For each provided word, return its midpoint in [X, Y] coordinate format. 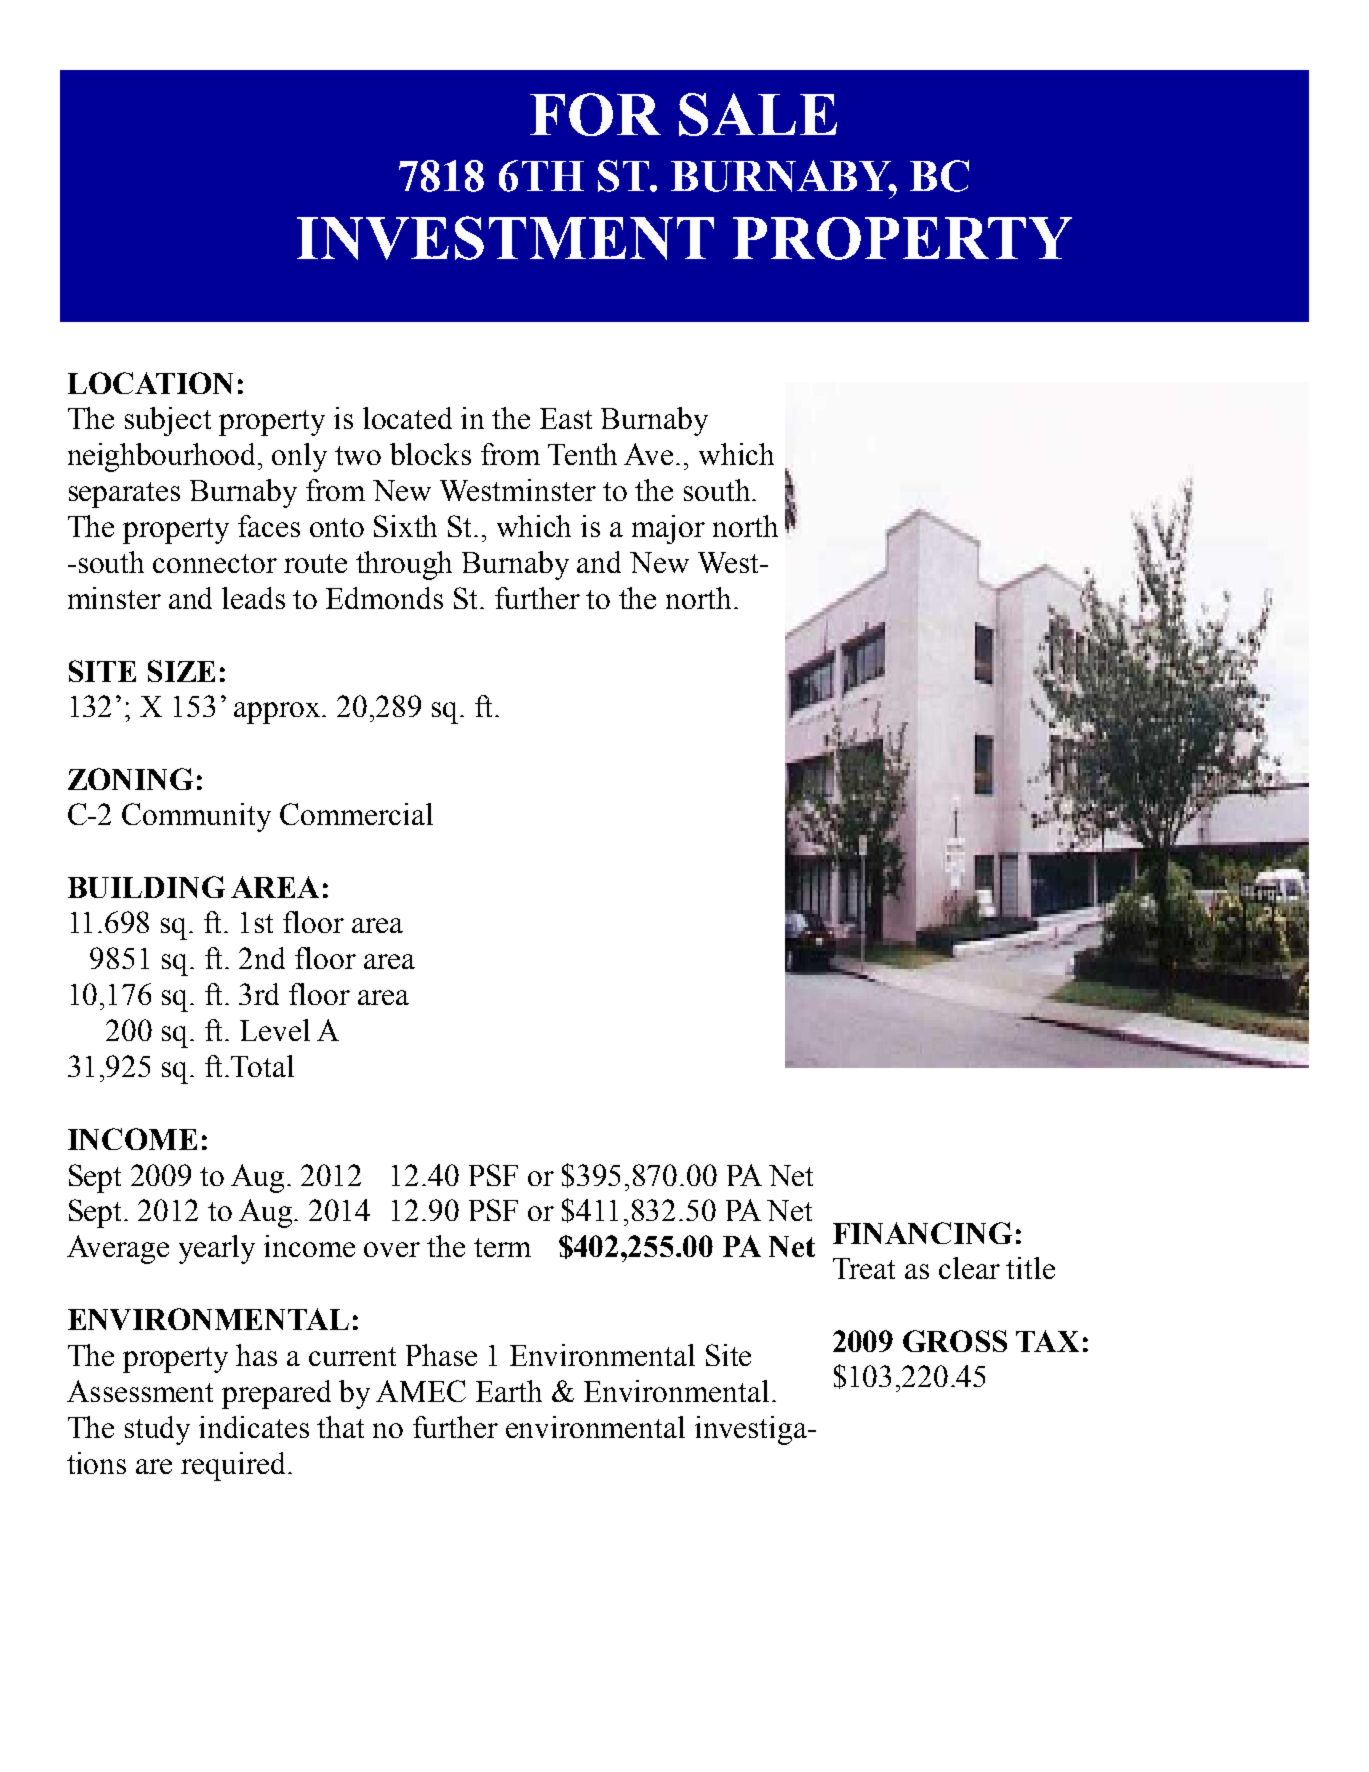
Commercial [356, 814]
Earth [509, 1391]
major [668, 529]
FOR [595, 114]
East [566, 418]
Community [196, 817]
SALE [758, 114]
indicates [254, 1427]
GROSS [955, 1341]
